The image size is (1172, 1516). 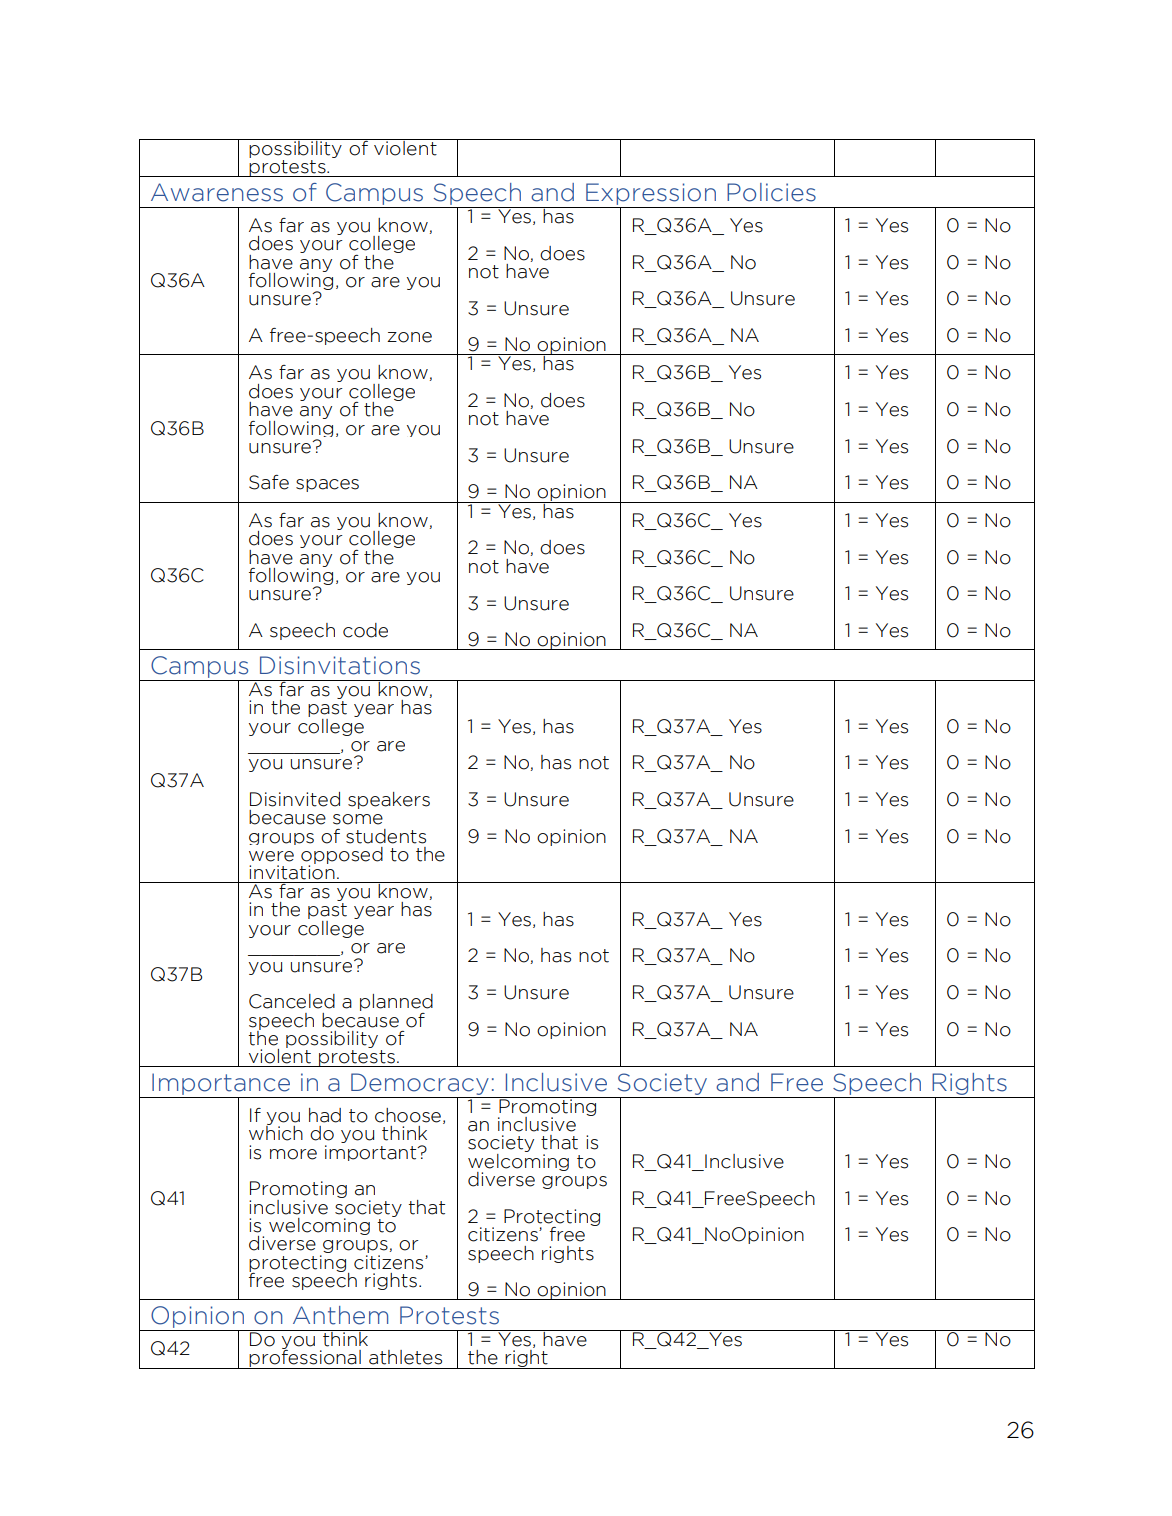 What do you see at coordinates (396, 1004) in the screenshot?
I see `planned` at bounding box center [396, 1004].
